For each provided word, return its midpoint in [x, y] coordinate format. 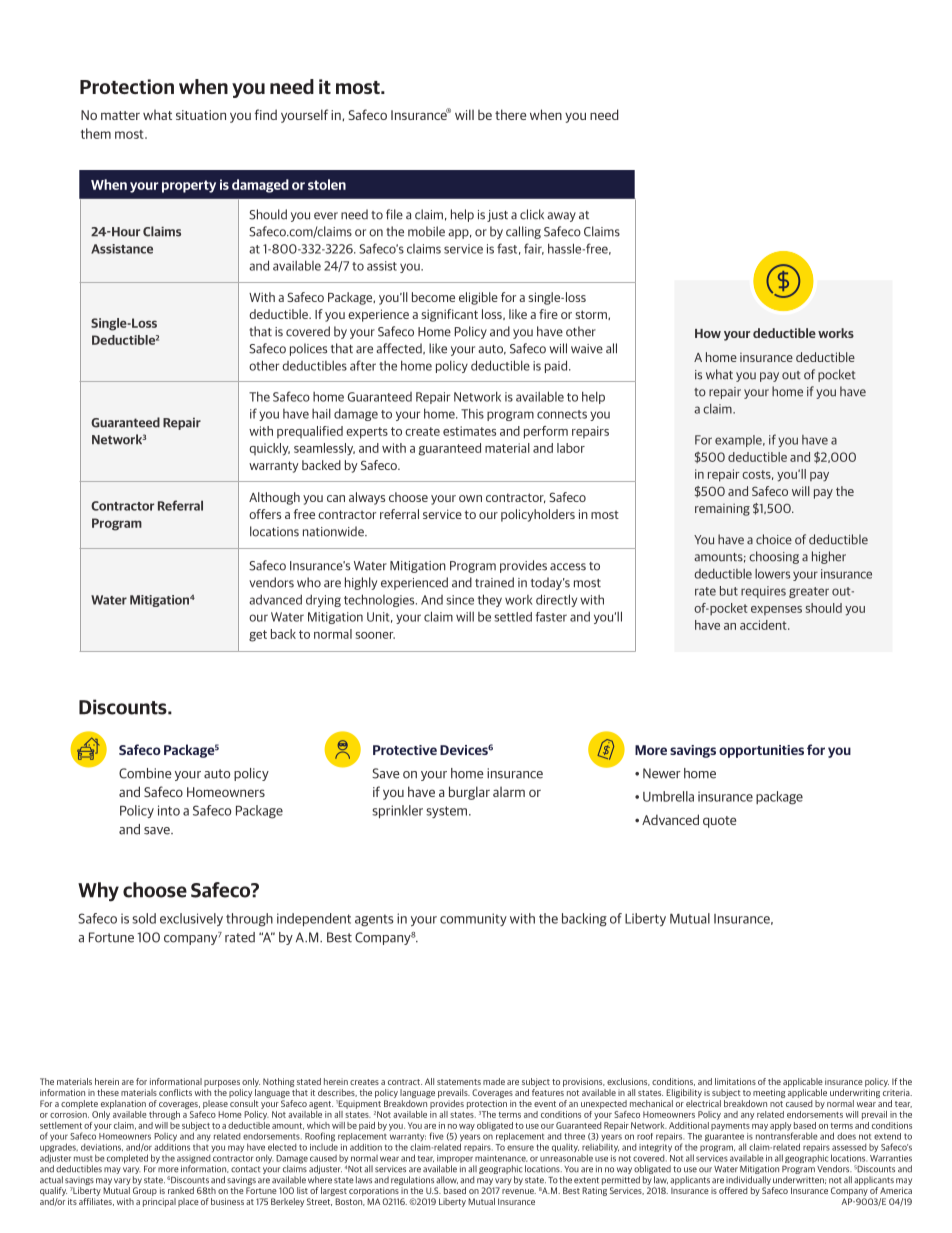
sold [144, 918]
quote [719, 822]
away [561, 217]
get [258, 636]
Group [145, 1191]
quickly [269, 449]
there [510, 114]
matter [120, 115]
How [708, 333]
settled [513, 617]
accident [764, 625]
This [472, 413]
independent [314, 919]
